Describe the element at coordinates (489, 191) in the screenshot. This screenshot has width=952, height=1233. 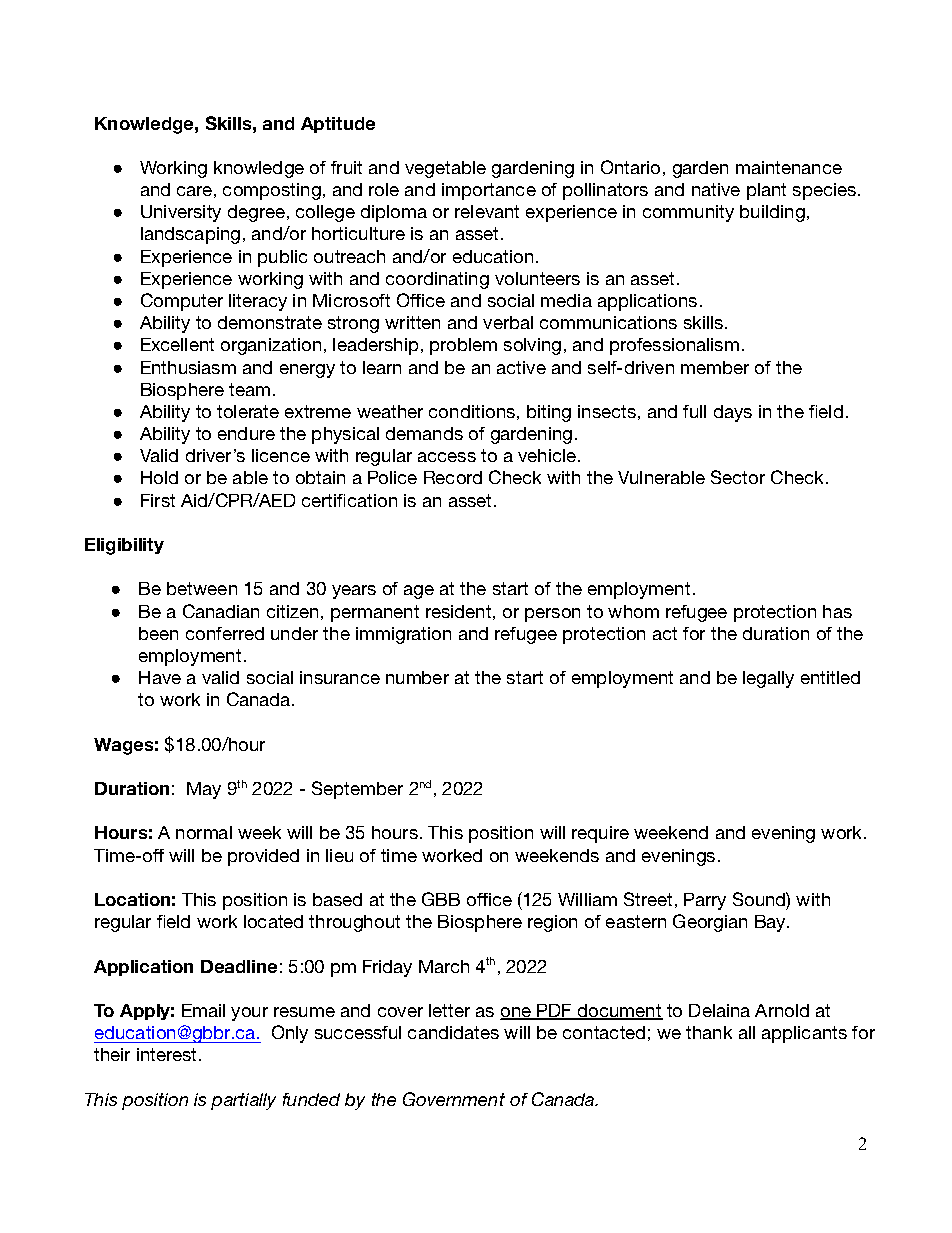
I see `importance` at that location.
